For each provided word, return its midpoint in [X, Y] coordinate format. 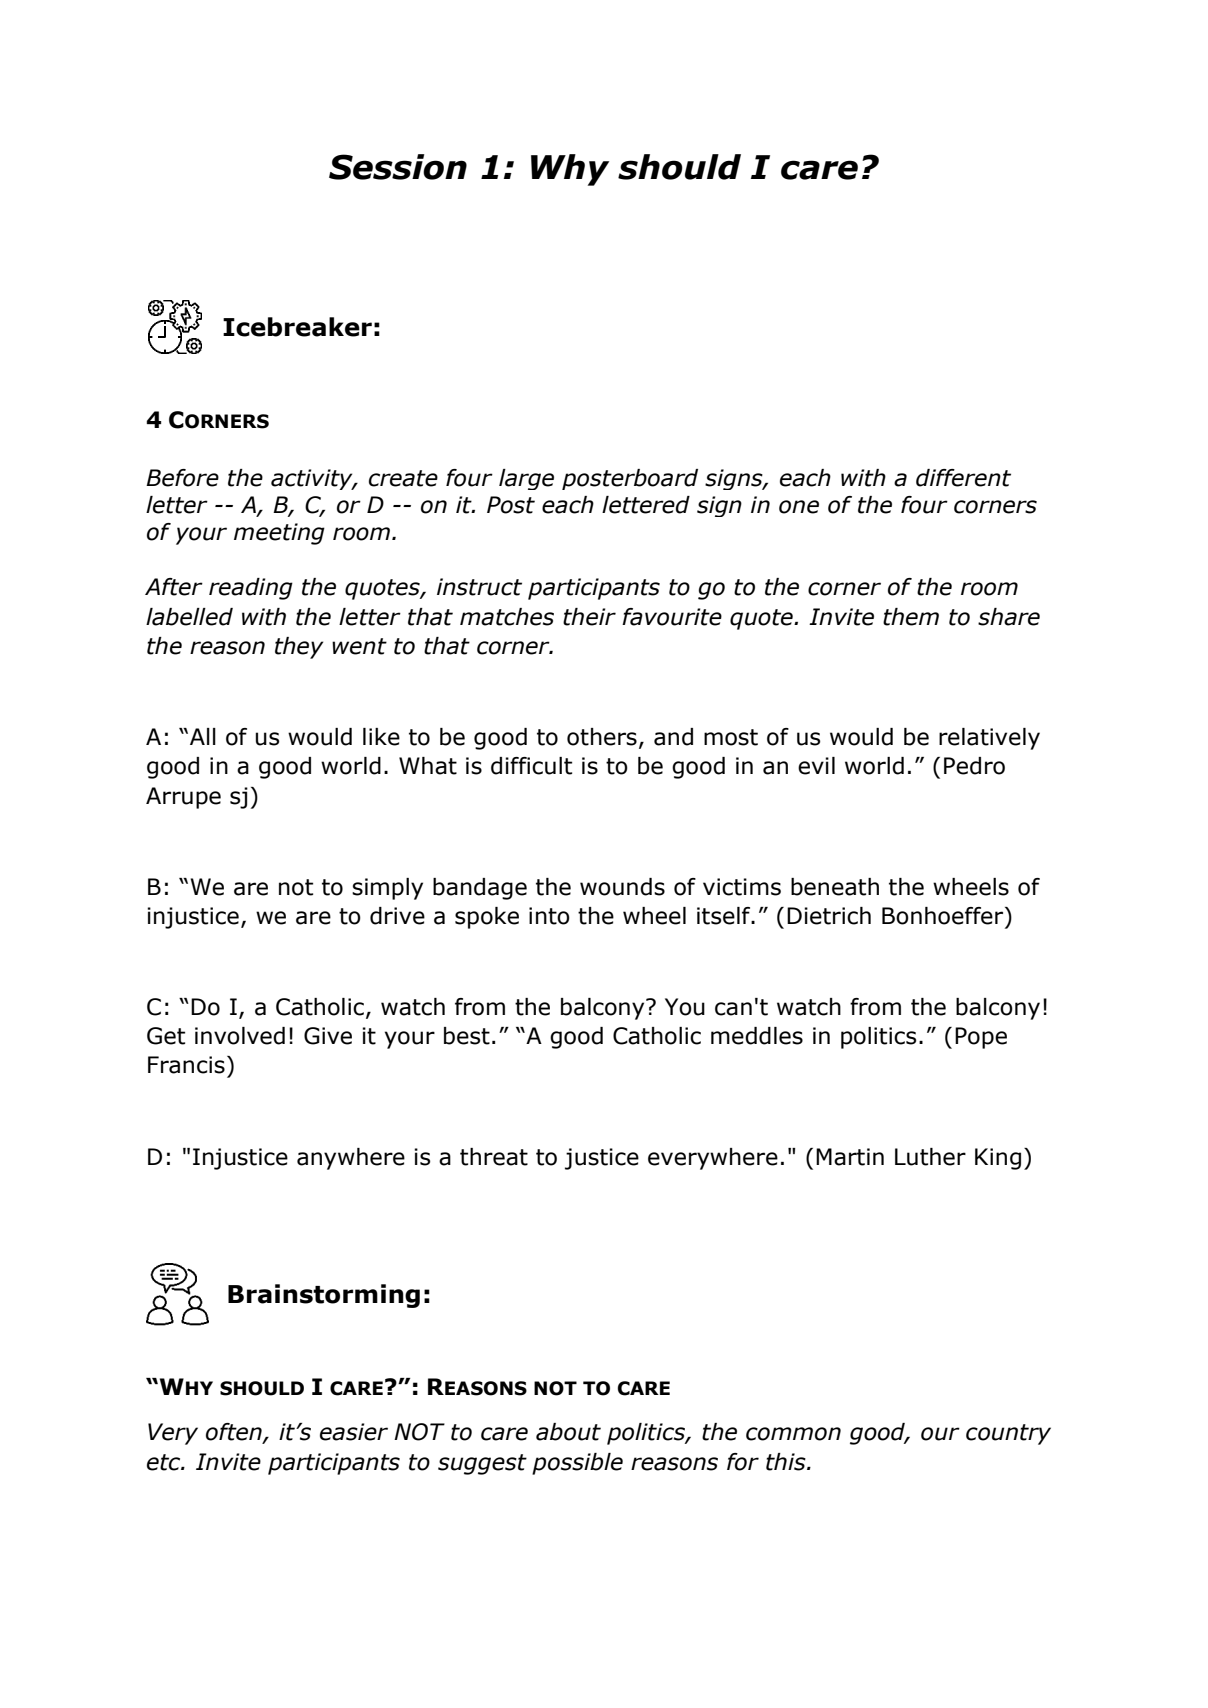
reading [251, 589]
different [963, 478]
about [568, 1432]
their [589, 617]
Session [398, 167]
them [911, 617]
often [235, 1433]
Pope [981, 1038]
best [467, 1036]
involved [240, 1036]
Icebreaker [297, 327]
